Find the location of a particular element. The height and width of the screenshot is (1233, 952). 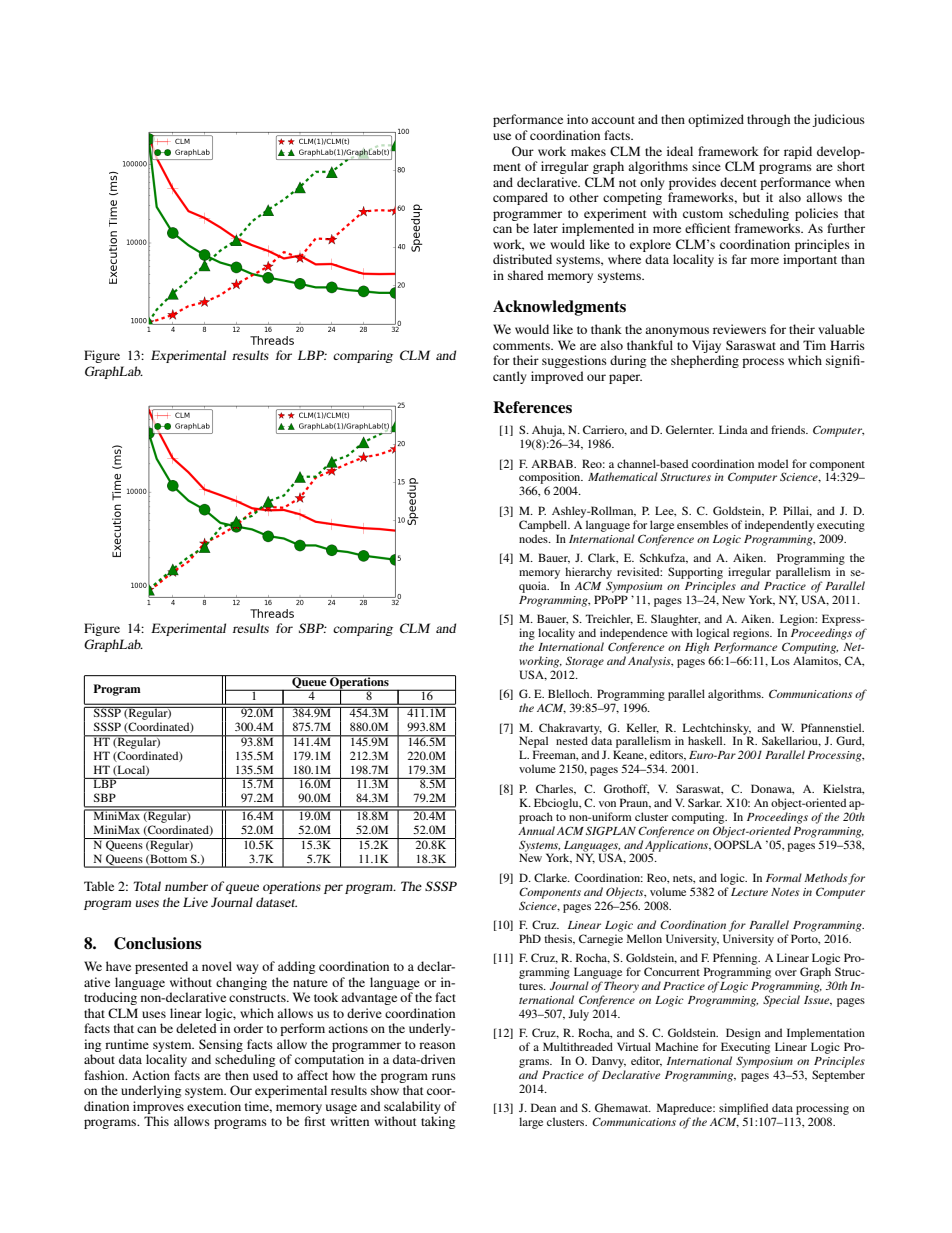

nodes is located at coordinates (534, 538).
